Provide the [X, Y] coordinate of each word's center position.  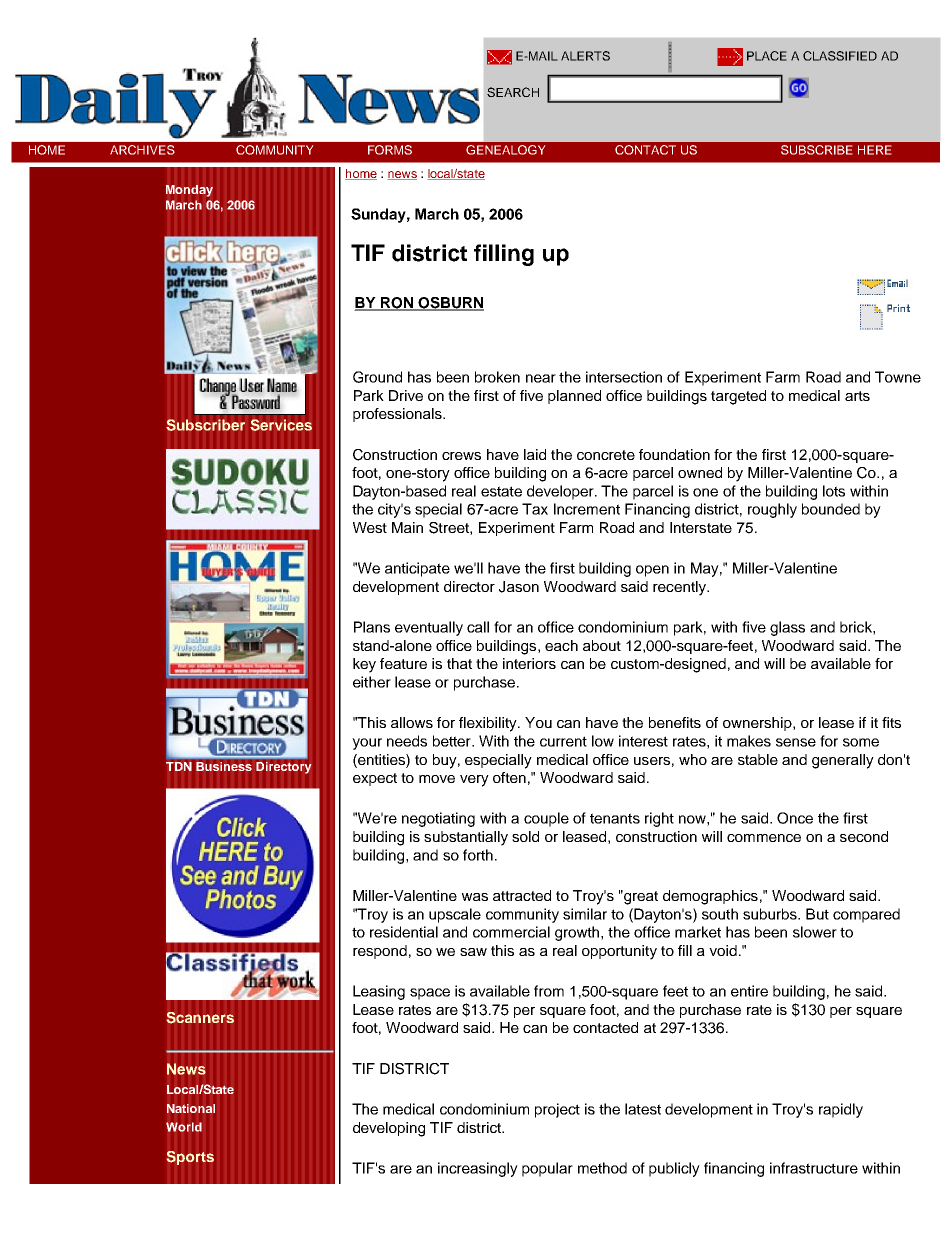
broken [497, 377]
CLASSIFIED [840, 56]
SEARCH [513, 92]
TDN [179, 766]
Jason [519, 587]
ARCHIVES [142, 150]
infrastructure [814, 1168]
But [817, 914]
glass [787, 628]
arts [857, 396]
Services [281, 425]
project [557, 1110]
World [184, 1127]
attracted [522, 895]
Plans [372, 627]
